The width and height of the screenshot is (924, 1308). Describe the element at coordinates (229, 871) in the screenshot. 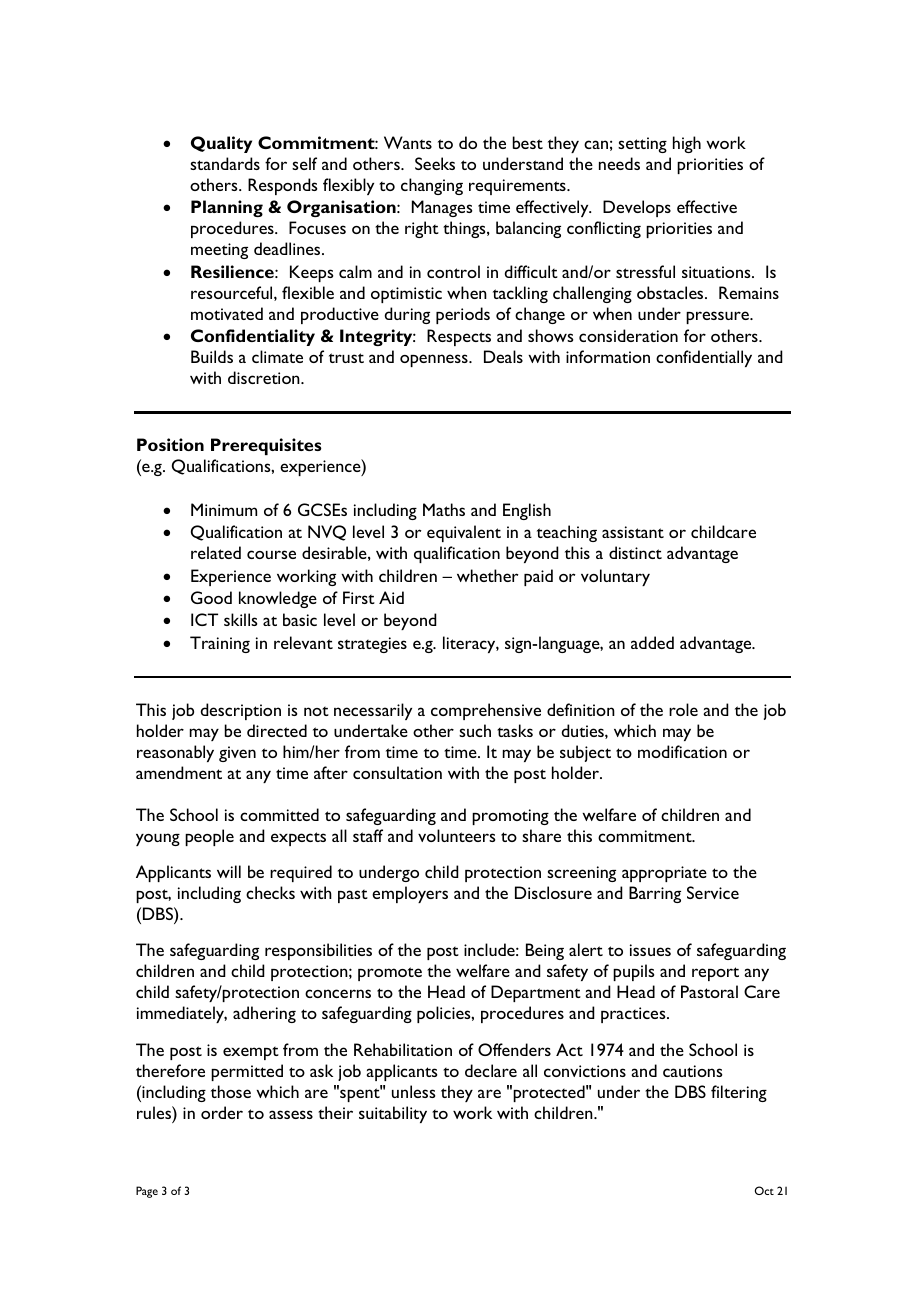

I see `will` at that location.
